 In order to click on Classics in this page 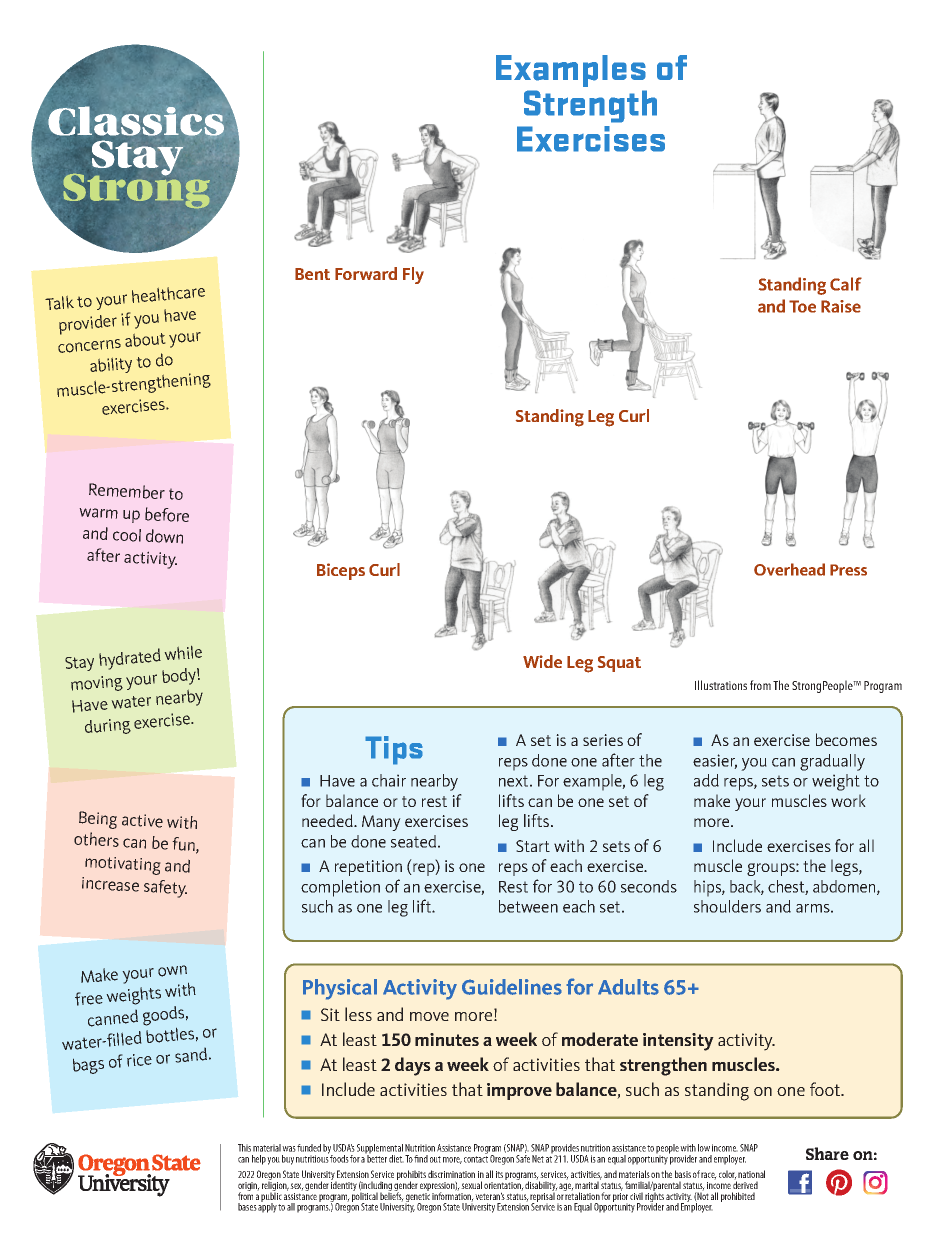, I will do `click(136, 121)`.
